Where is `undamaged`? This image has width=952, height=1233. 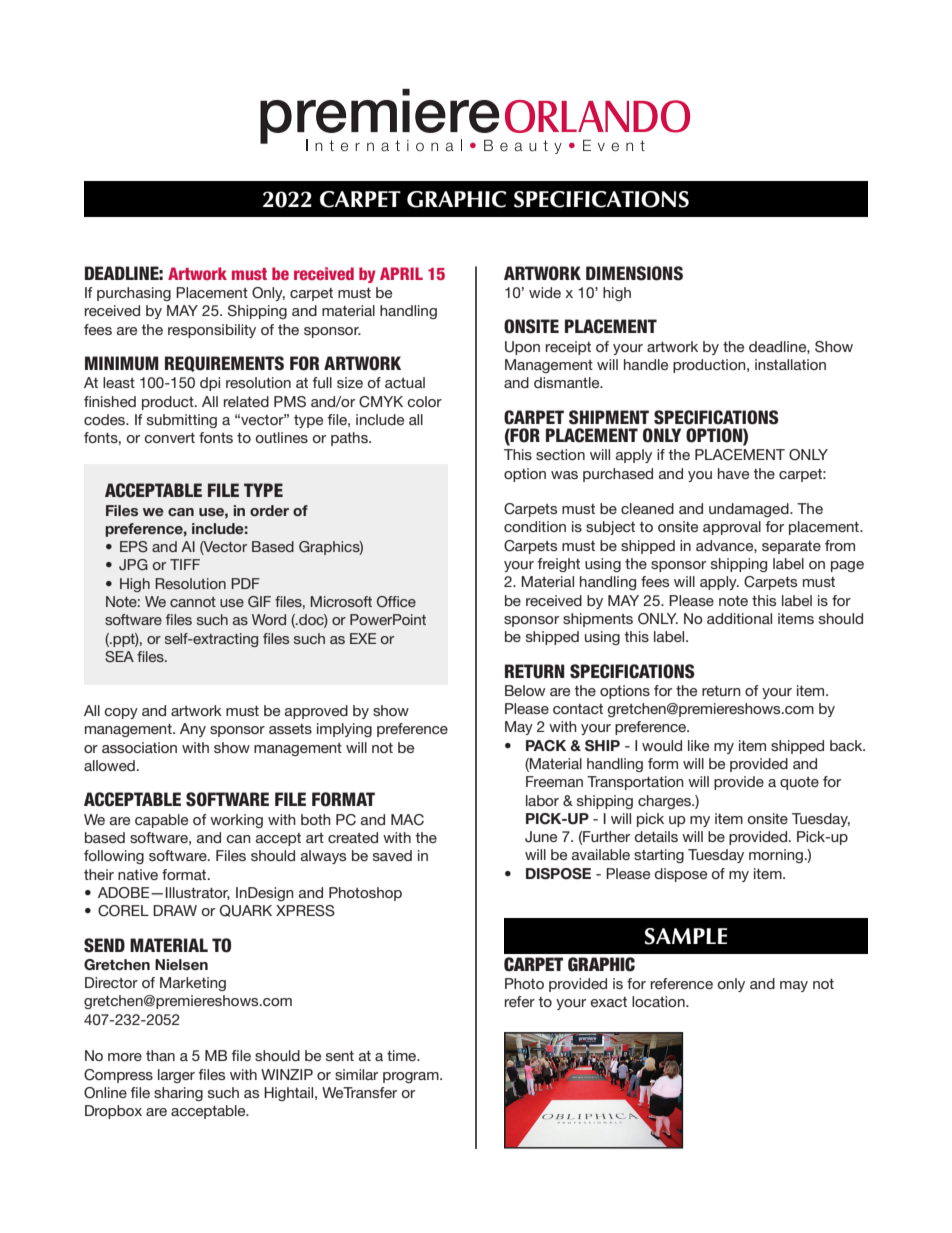
undamaged is located at coordinates (750, 510).
